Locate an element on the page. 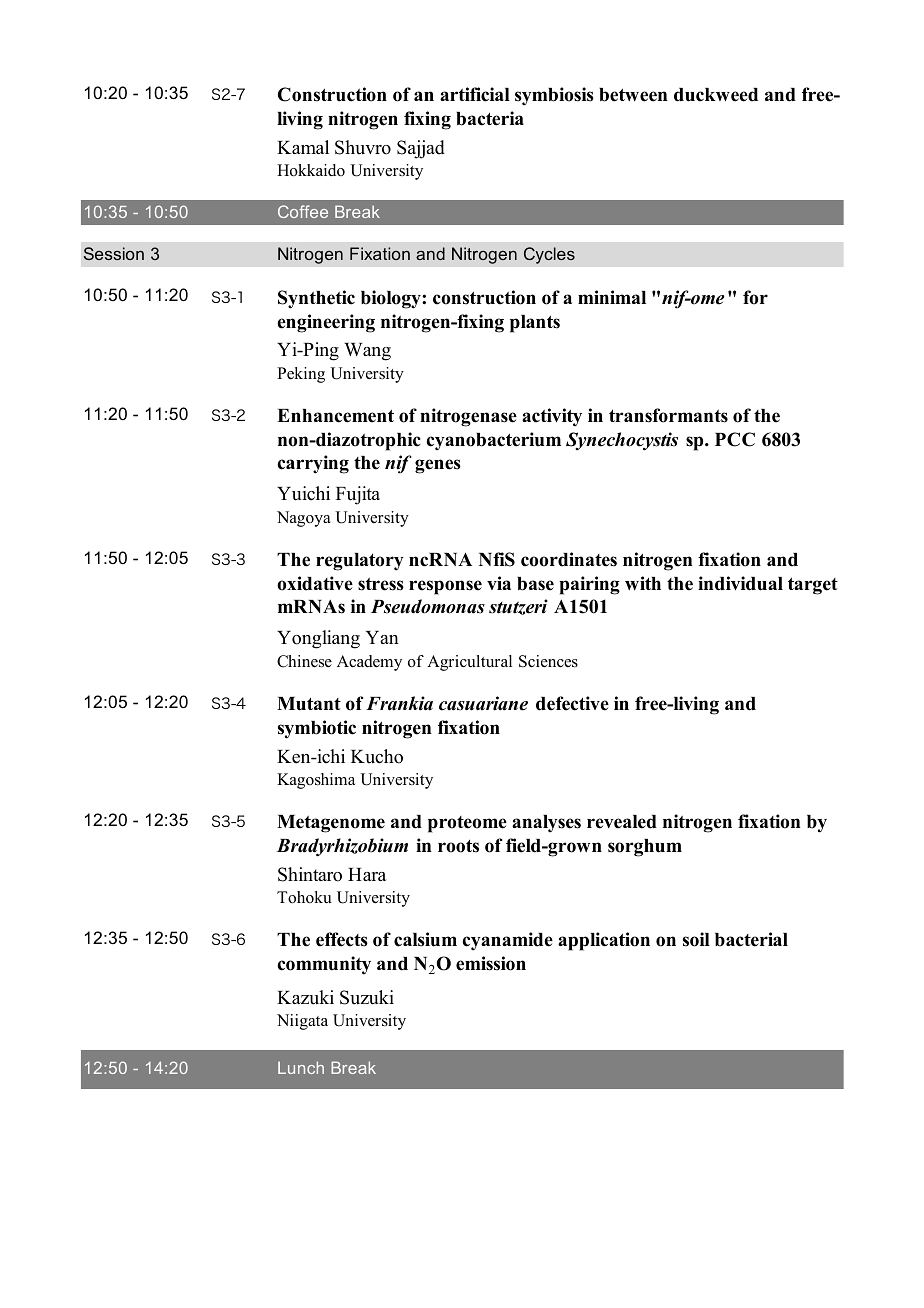 This page has width=924, height=1308. soil is located at coordinates (696, 939).
